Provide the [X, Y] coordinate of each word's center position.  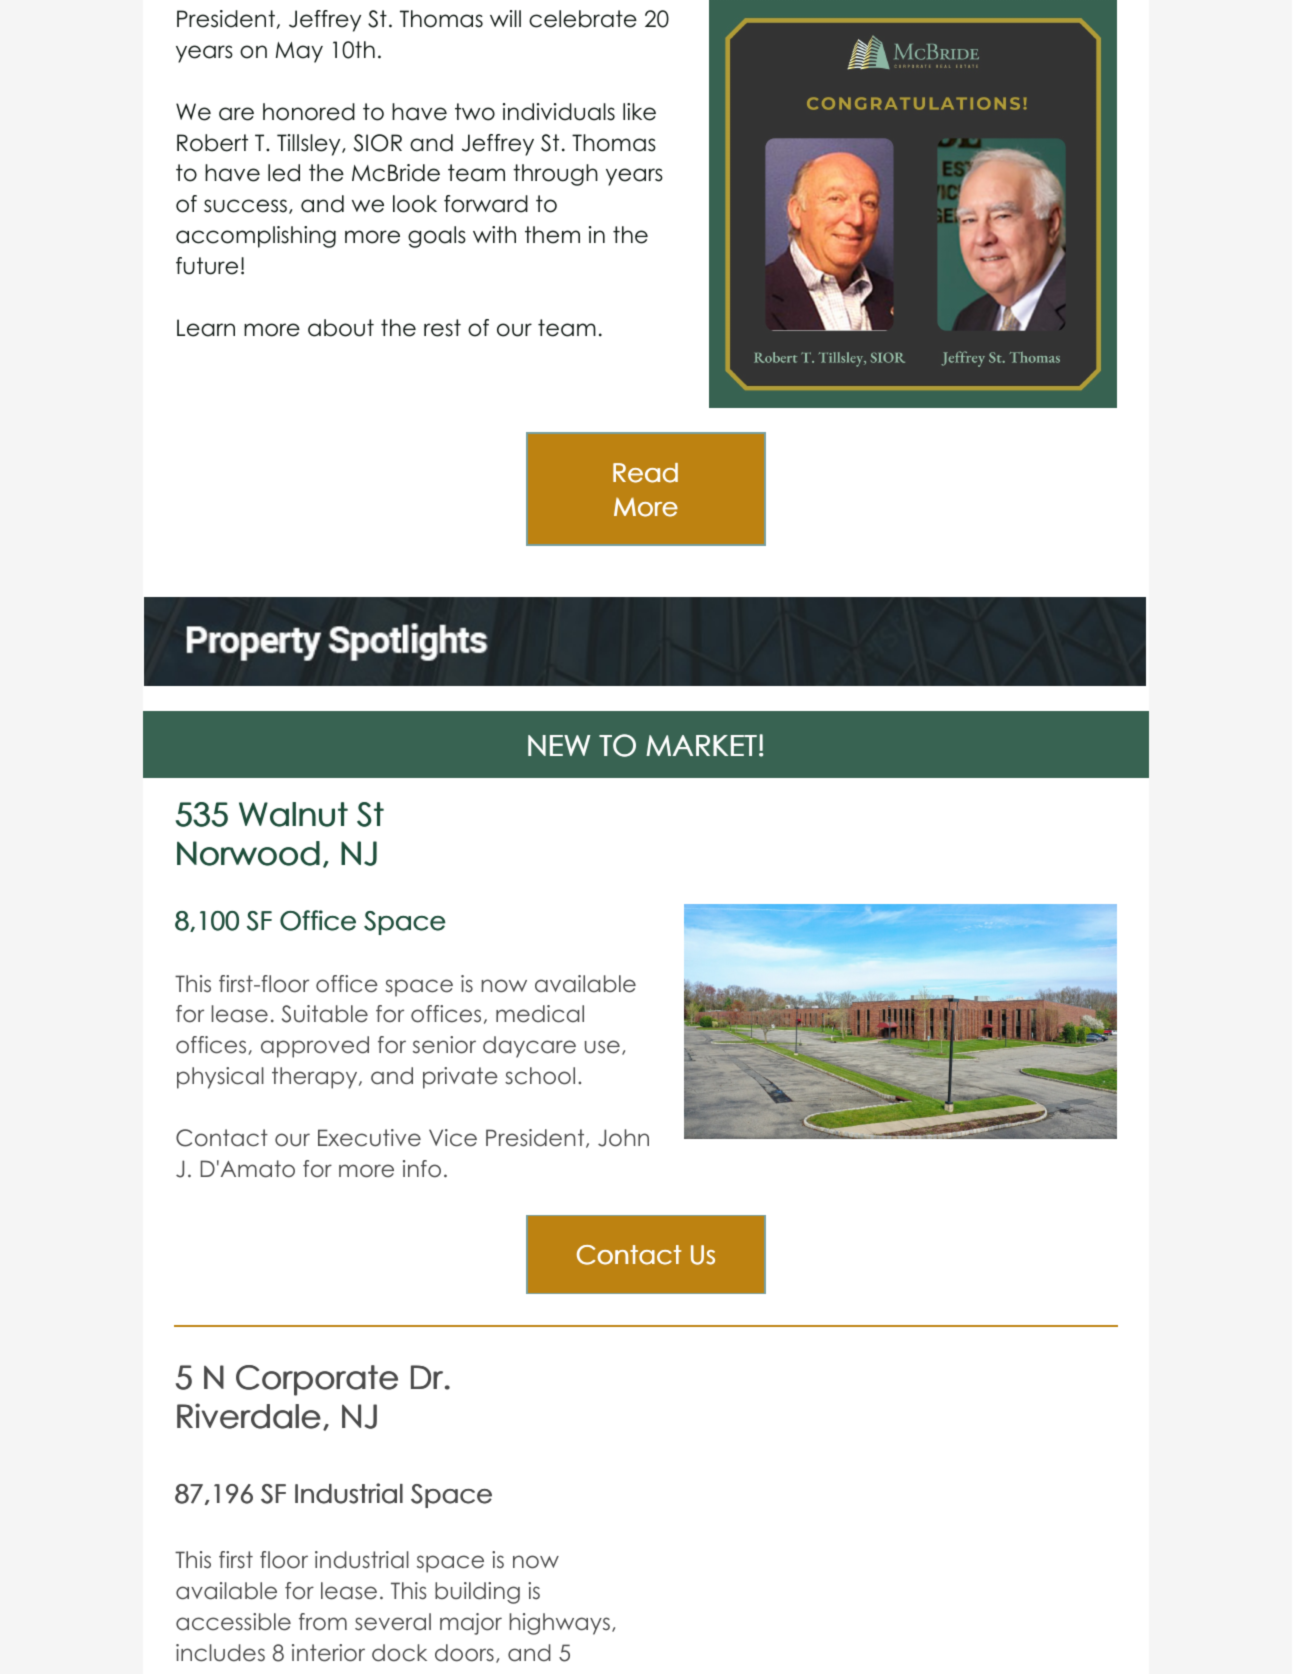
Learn [206, 328]
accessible [233, 1622]
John [623, 1138]
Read [645, 473]
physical [220, 1078]
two [475, 112]
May [299, 52]
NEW [559, 745]
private [460, 1078]
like [639, 112]
